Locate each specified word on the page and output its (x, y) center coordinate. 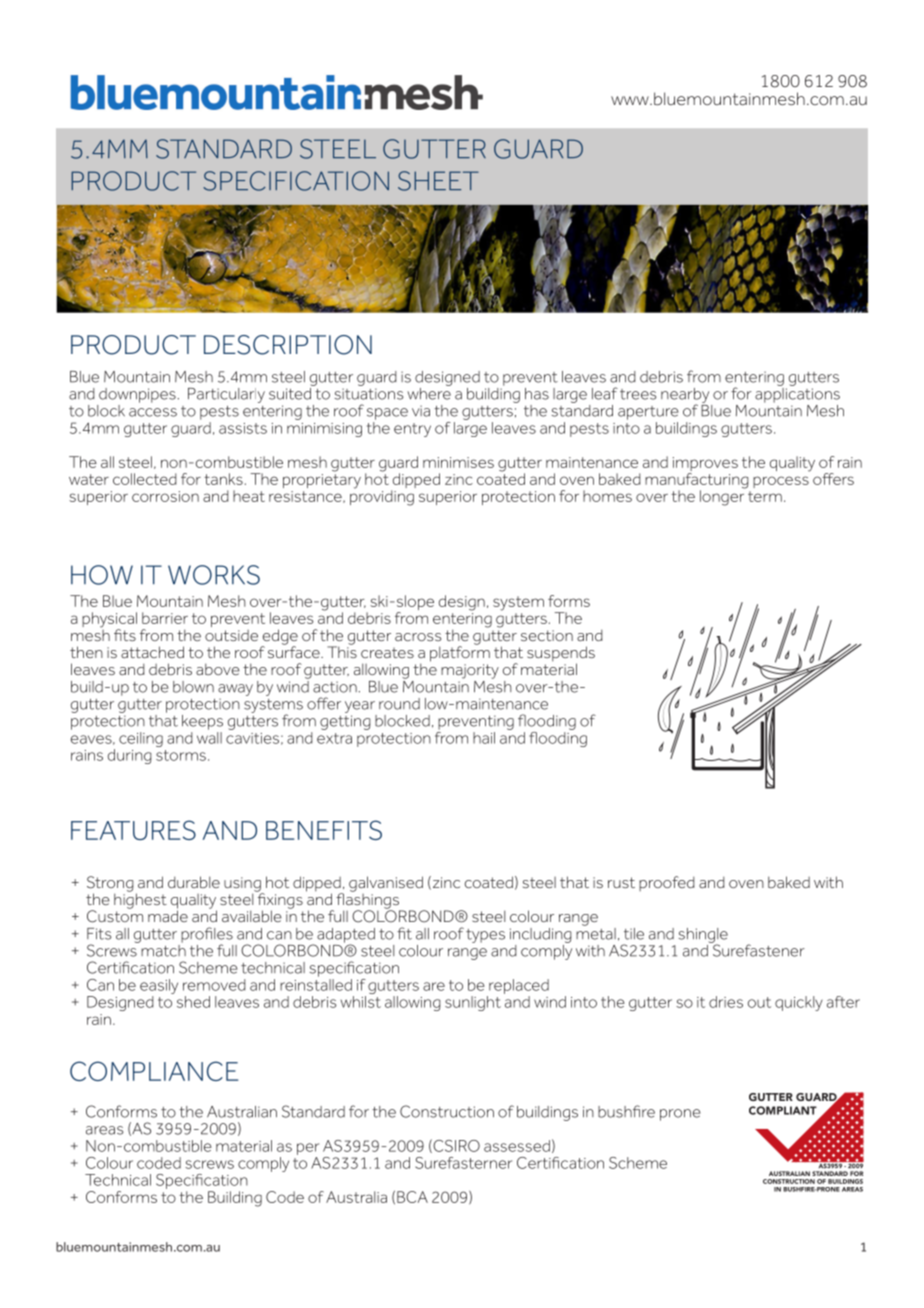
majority (470, 671)
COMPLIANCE (154, 1071)
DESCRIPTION (288, 345)
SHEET (438, 181)
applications (797, 394)
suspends (561, 655)
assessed (517, 1146)
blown (193, 687)
